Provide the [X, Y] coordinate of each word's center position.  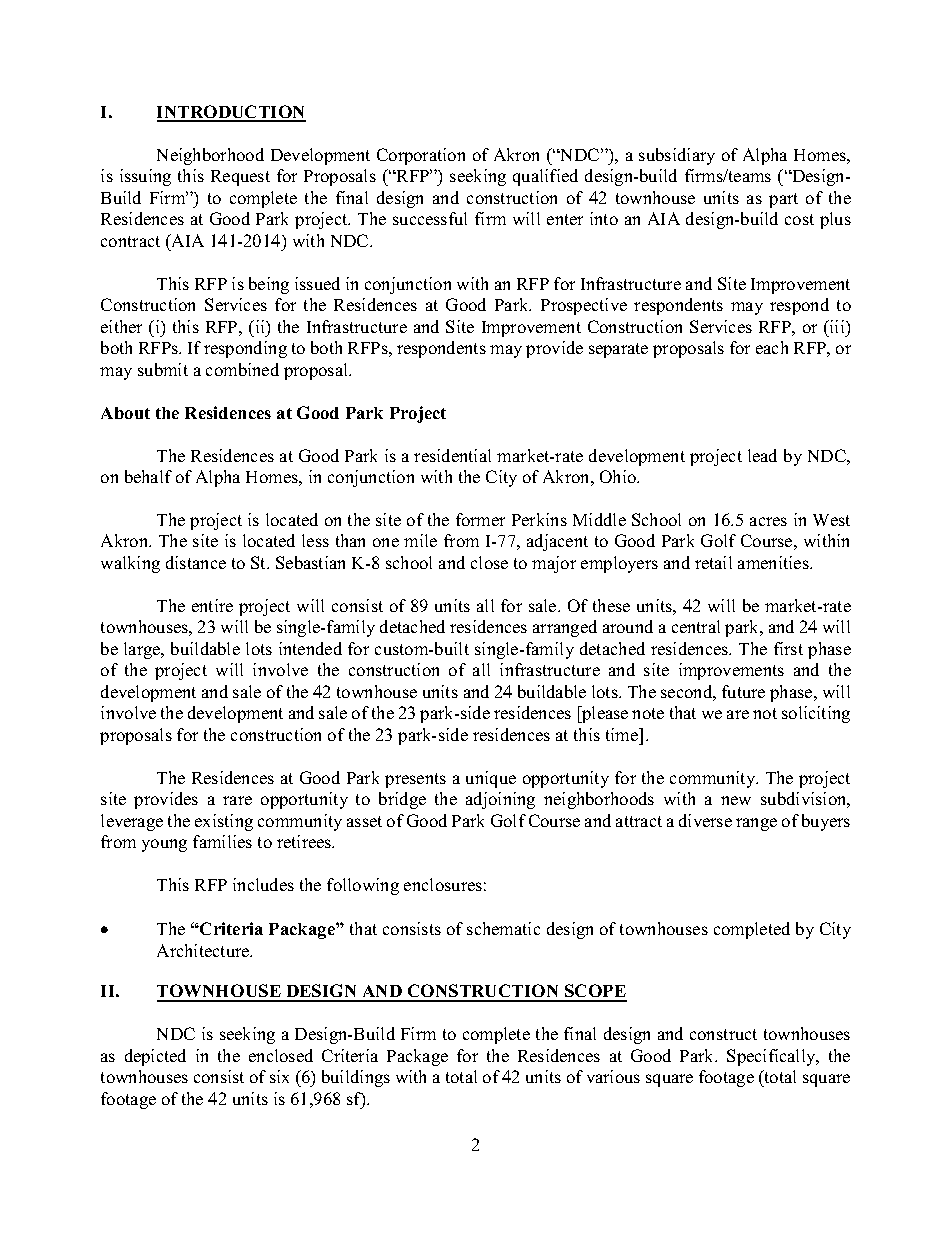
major [554, 564]
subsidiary [677, 156]
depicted [155, 1057]
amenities [774, 562]
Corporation [421, 156]
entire [212, 605]
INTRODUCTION [231, 113]
